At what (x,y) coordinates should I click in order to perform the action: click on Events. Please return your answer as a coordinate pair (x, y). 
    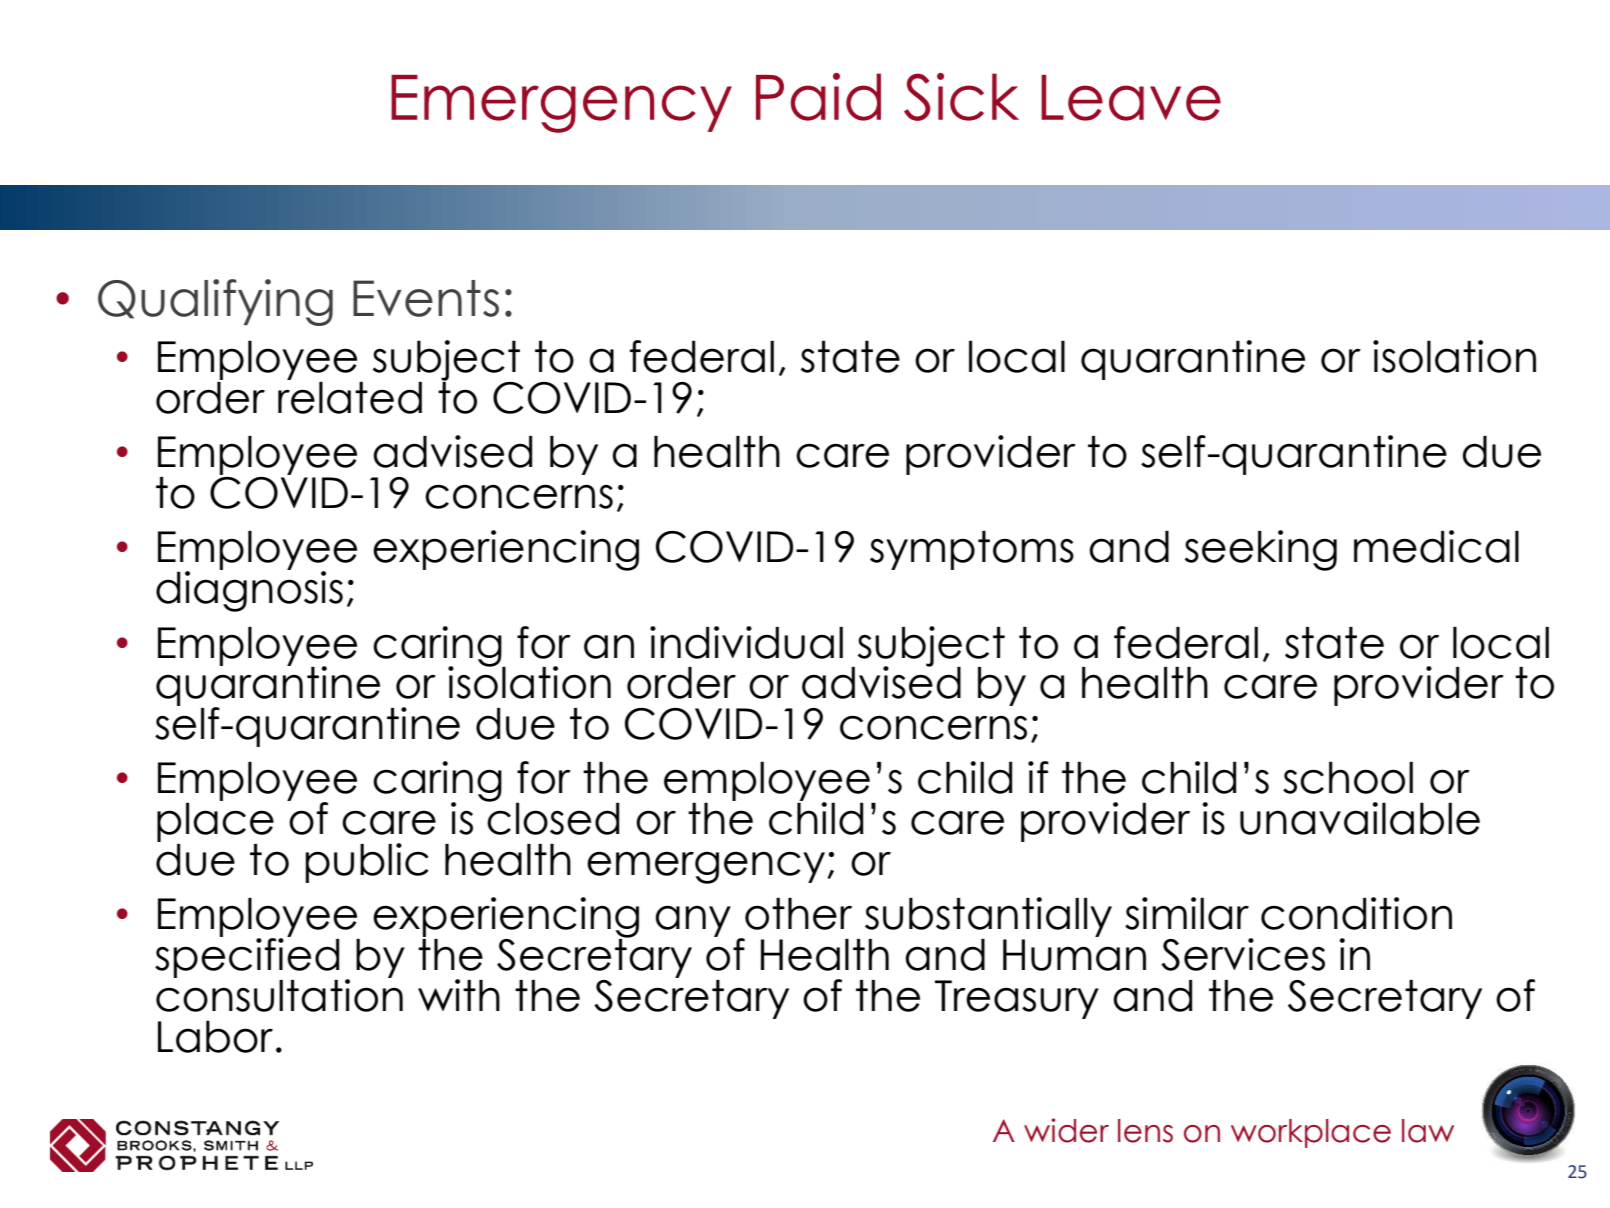
    Looking at the image, I should click on (426, 298).
